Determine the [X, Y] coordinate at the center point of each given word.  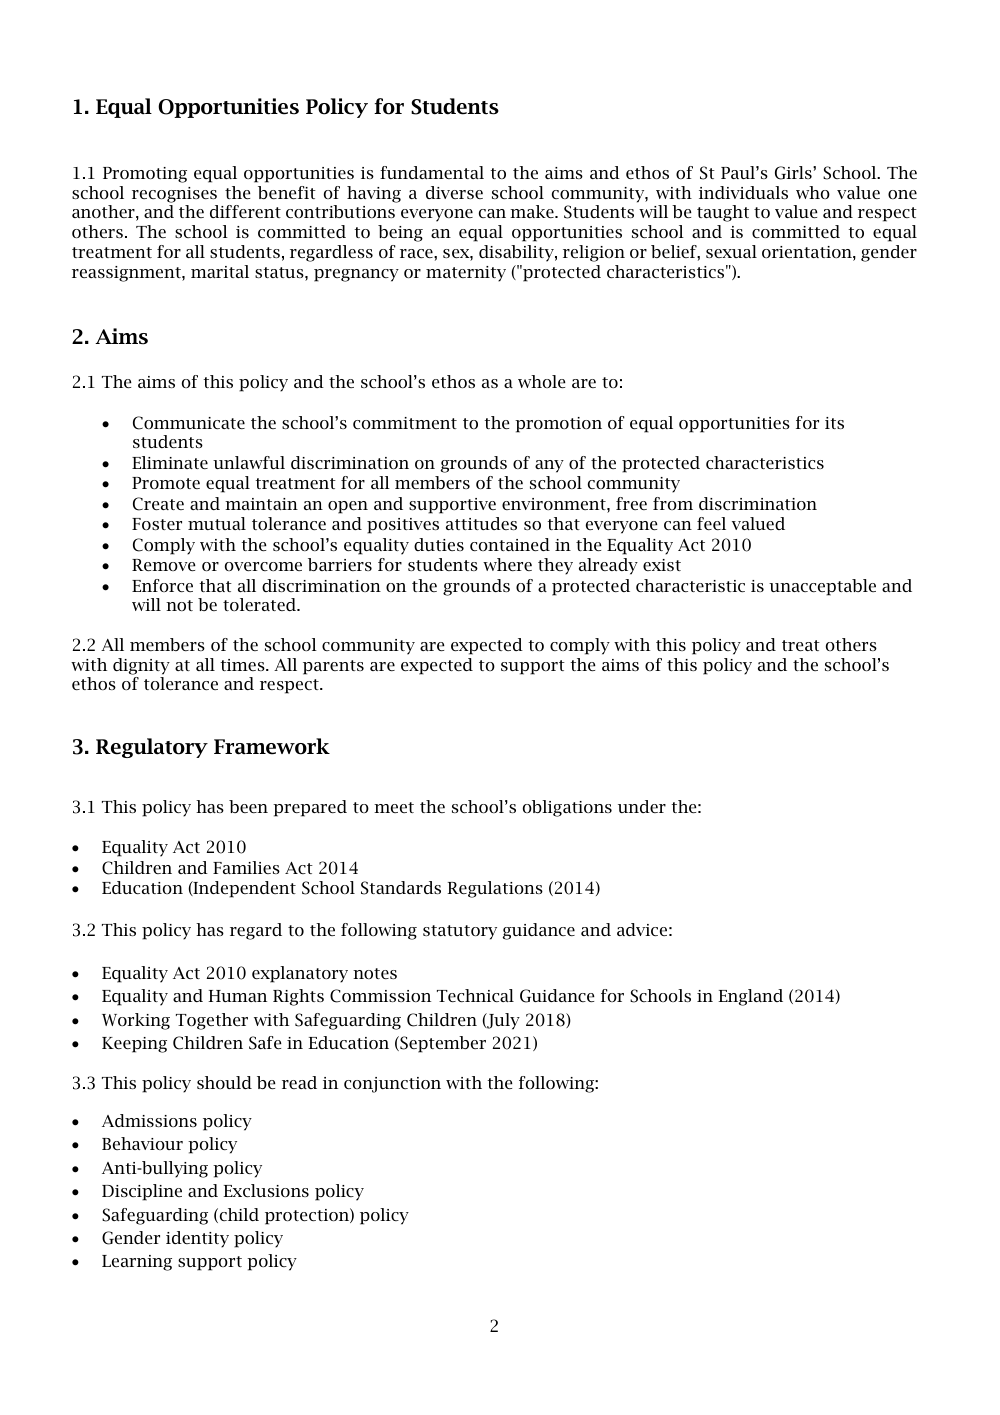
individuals [743, 192]
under [642, 806]
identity [197, 1239]
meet [394, 807]
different [245, 211]
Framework [272, 746]
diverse [454, 192]
